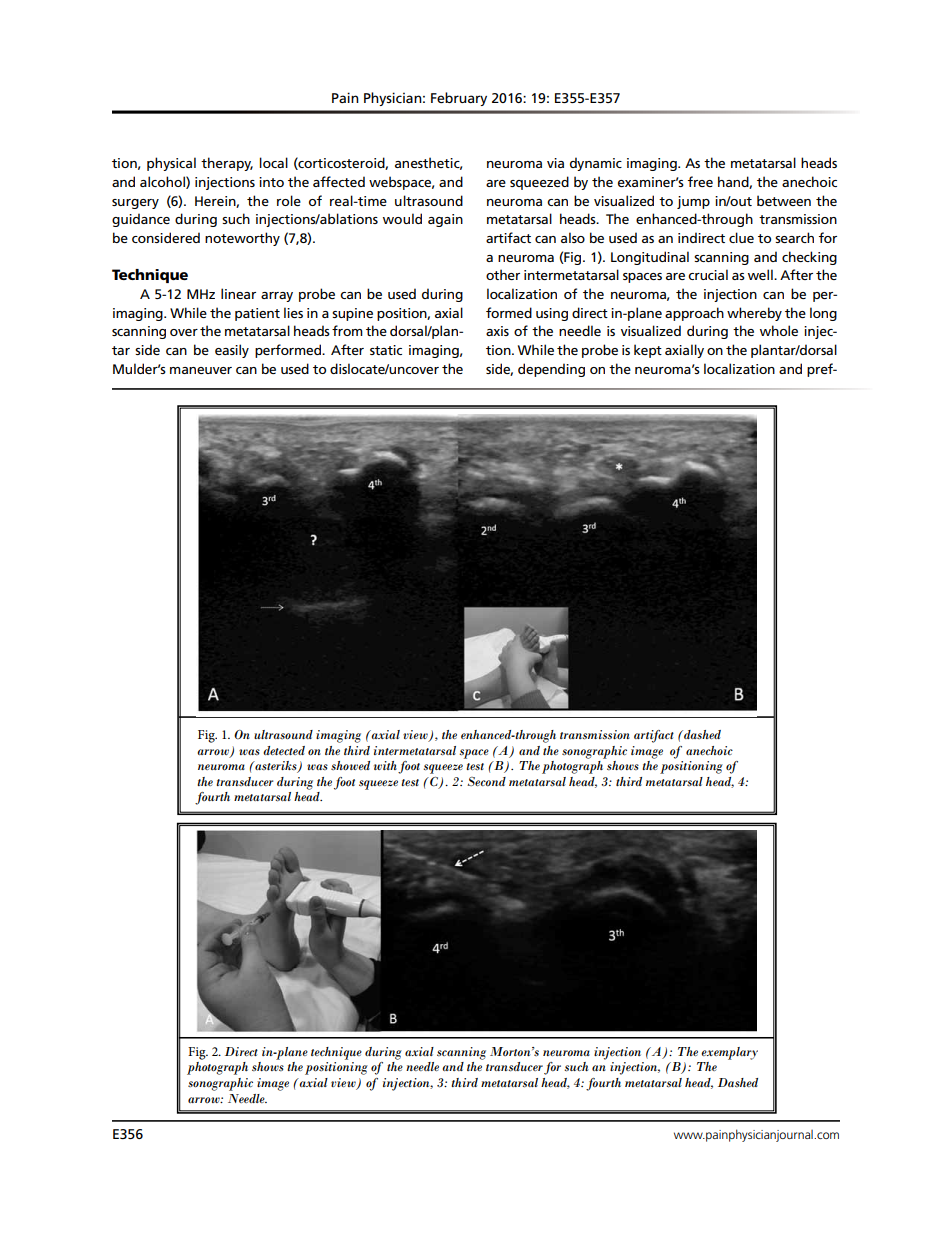 This screenshot has height=1233, width=952. Describe the element at coordinates (201, 370) in the screenshot. I see `maneuver` at that location.
